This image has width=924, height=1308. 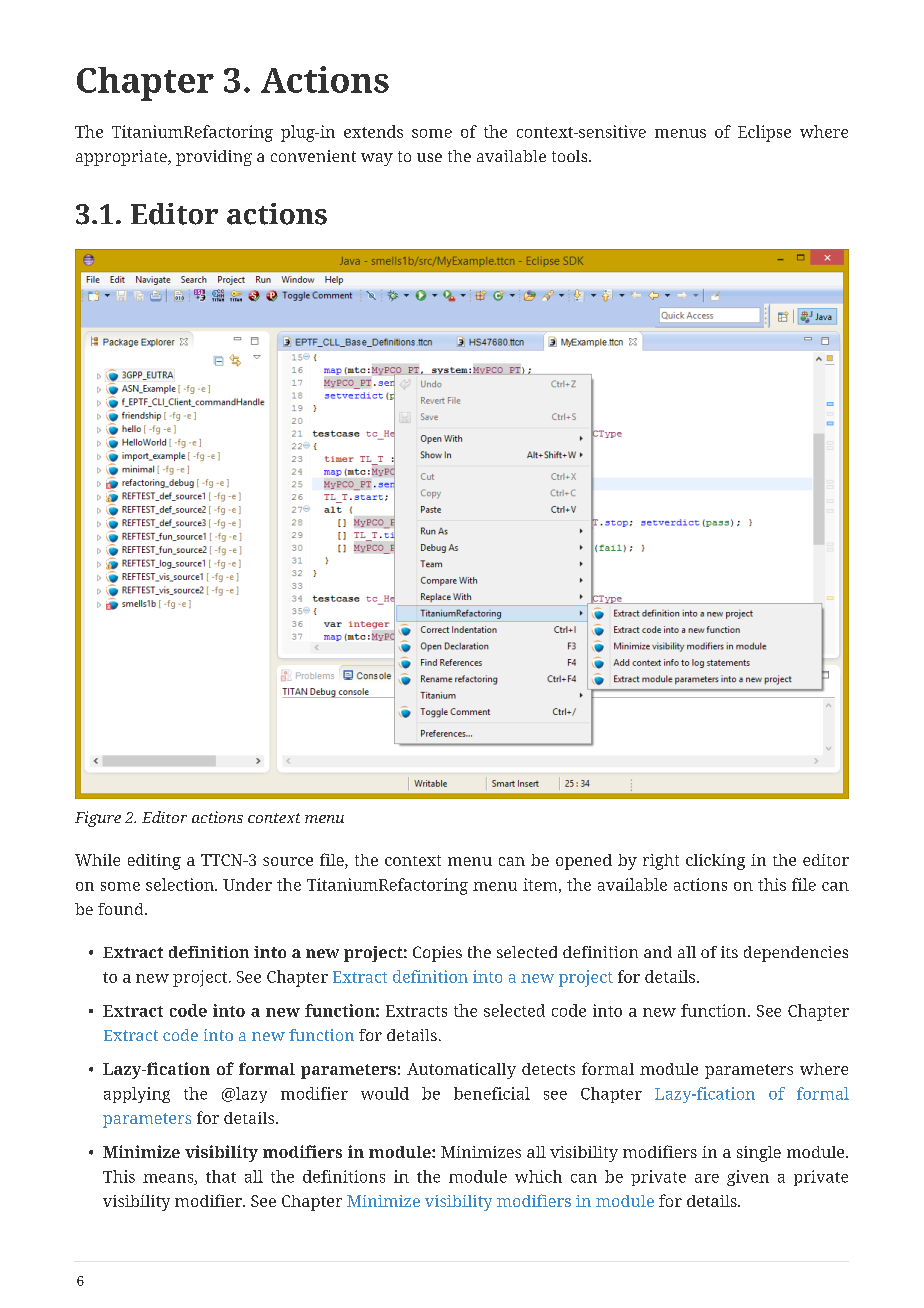 I want to click on are, so click(x=707, y=1178).
